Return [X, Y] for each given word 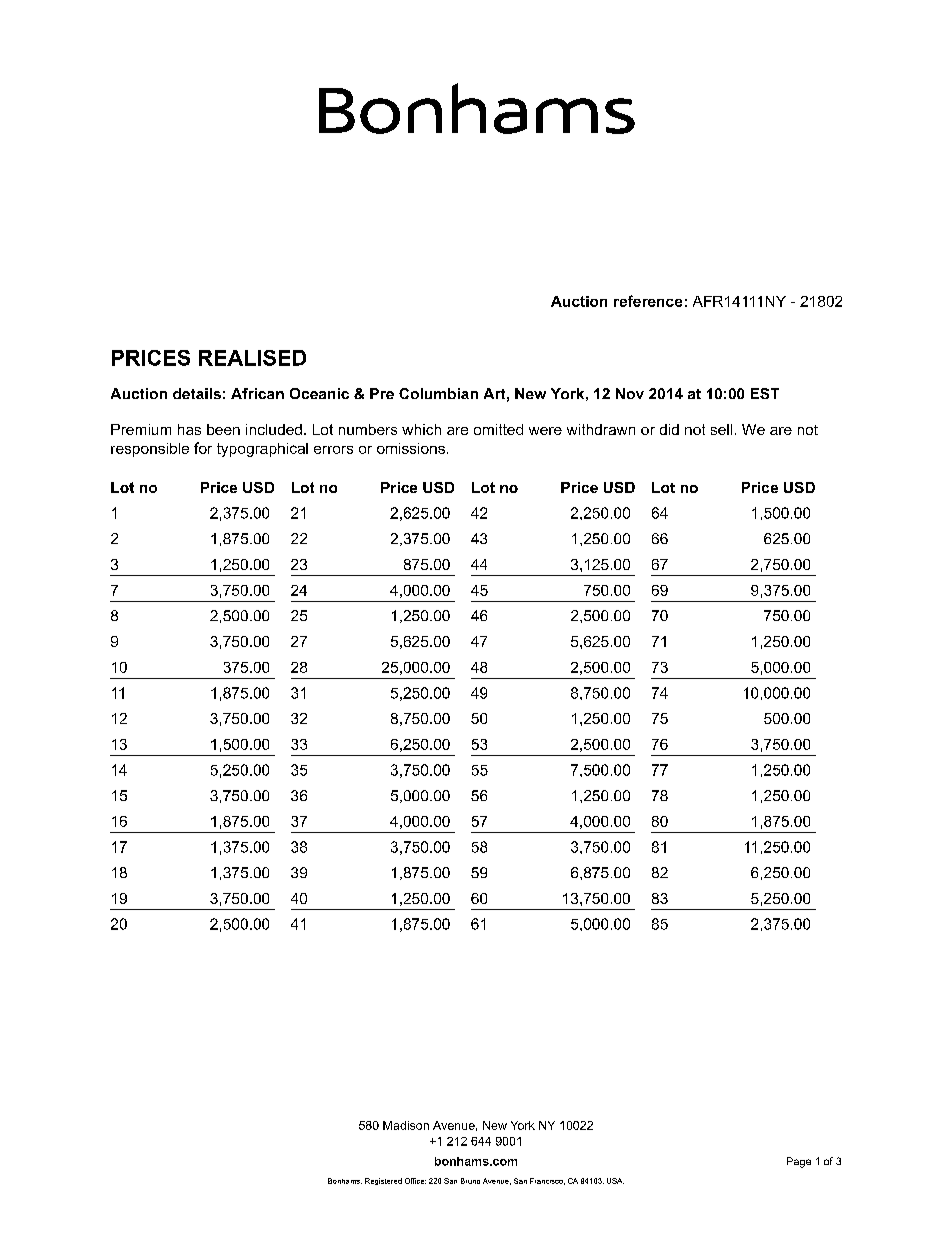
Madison [406, 1125]
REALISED [252, 358]
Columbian [438, 393]
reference [648, 301]
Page [799, 1162]
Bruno [470, 1181]
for [203, 448]
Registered [383, 1181]
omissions [411, 448]
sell [721, 429]
